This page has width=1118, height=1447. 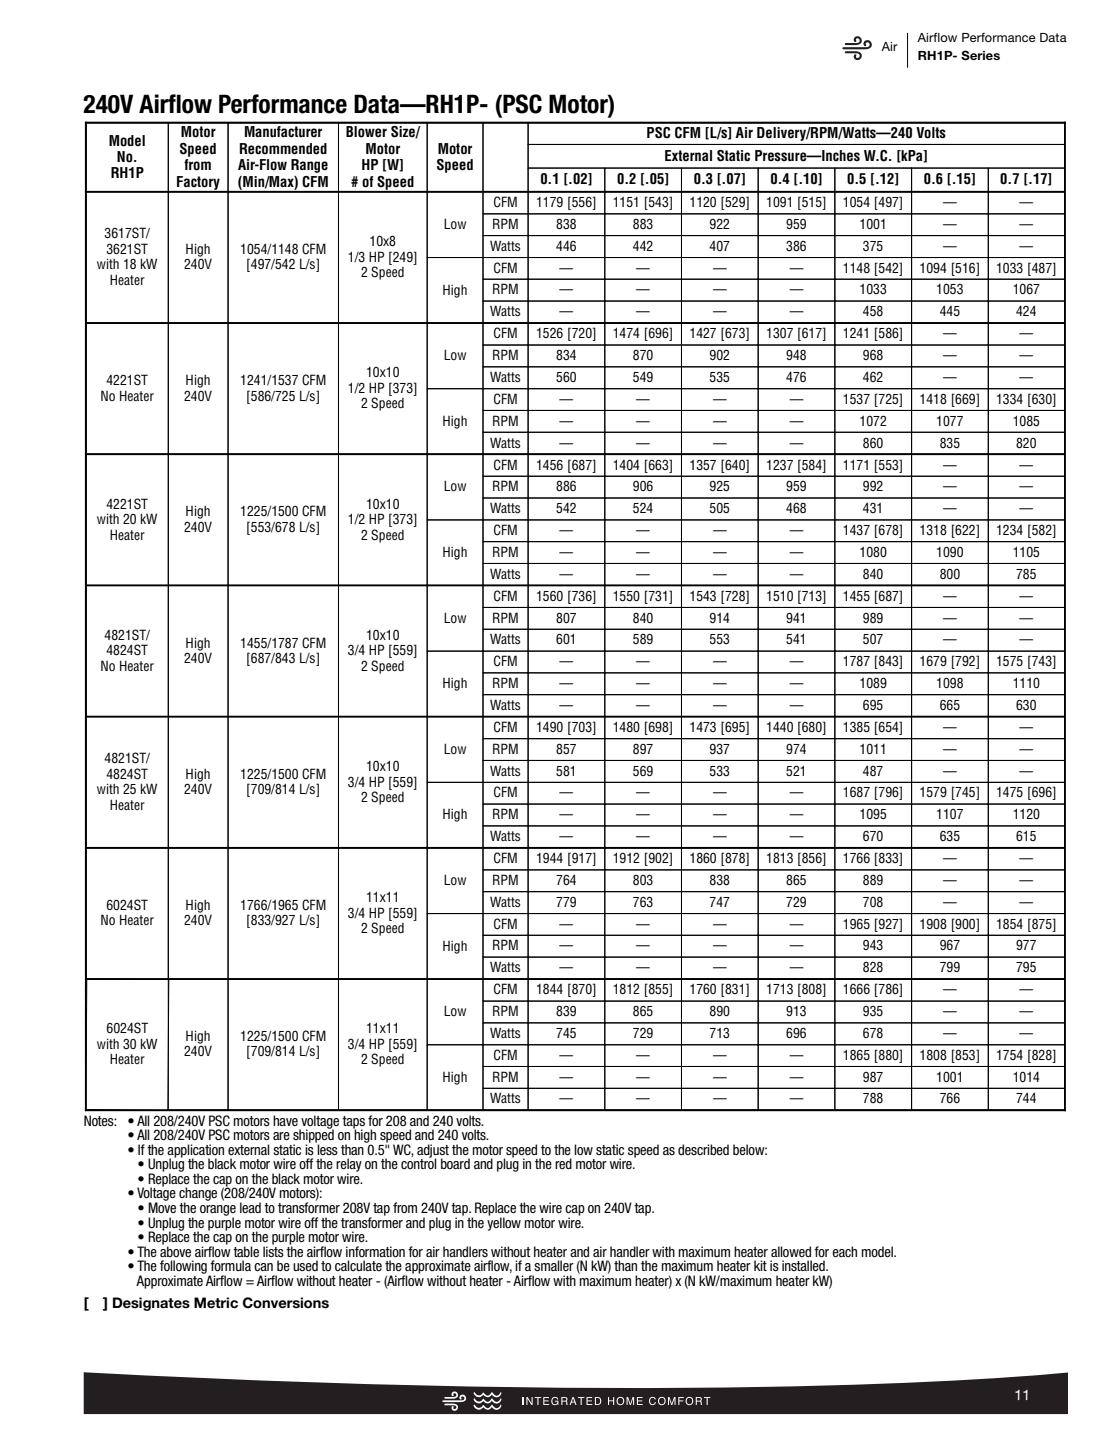 I want to click on Recommended, so click(x=283, y=149).
